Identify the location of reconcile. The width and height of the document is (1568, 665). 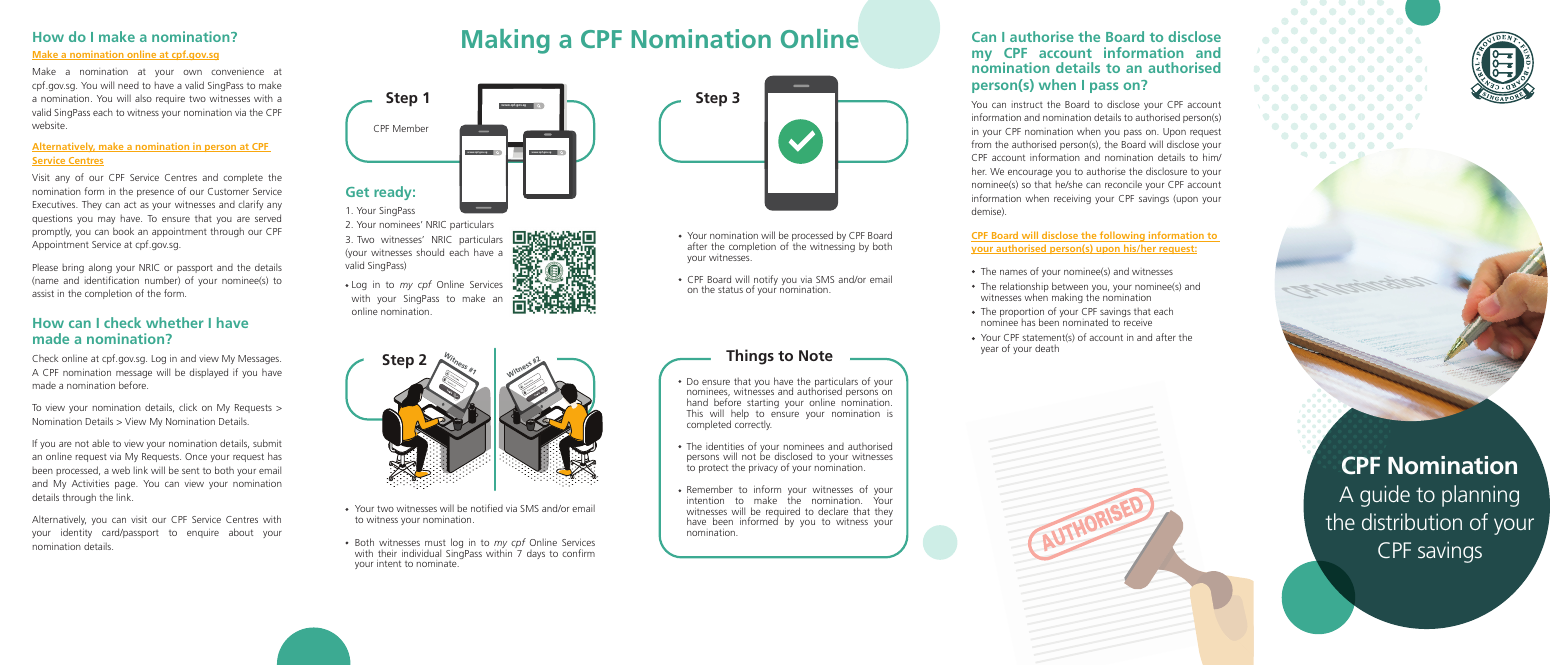
(1123, 184).
